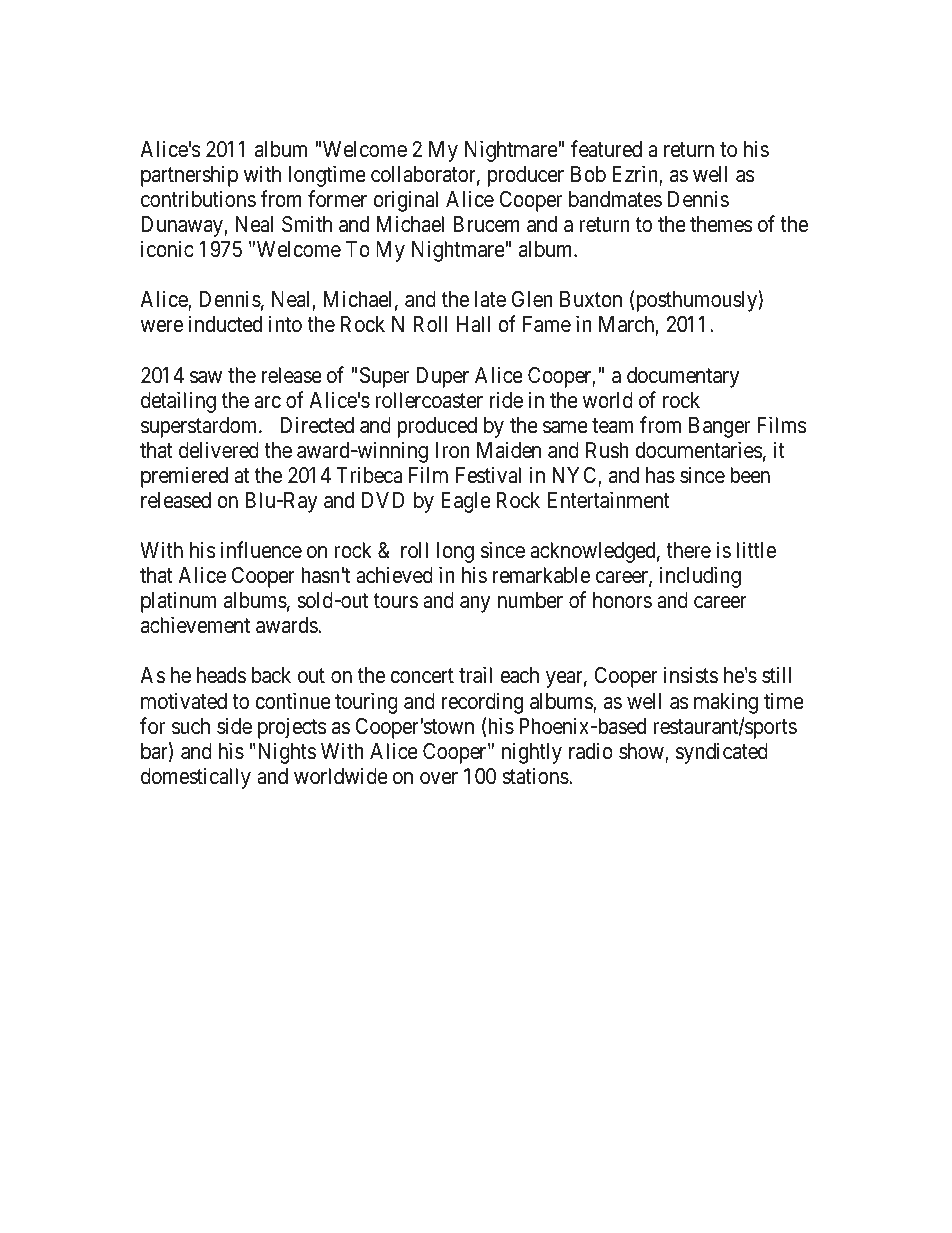 The width and height of the document is (952, 1233). Describe the element at coordinates (488, 475) in the document. I see `Festival` at that location.
